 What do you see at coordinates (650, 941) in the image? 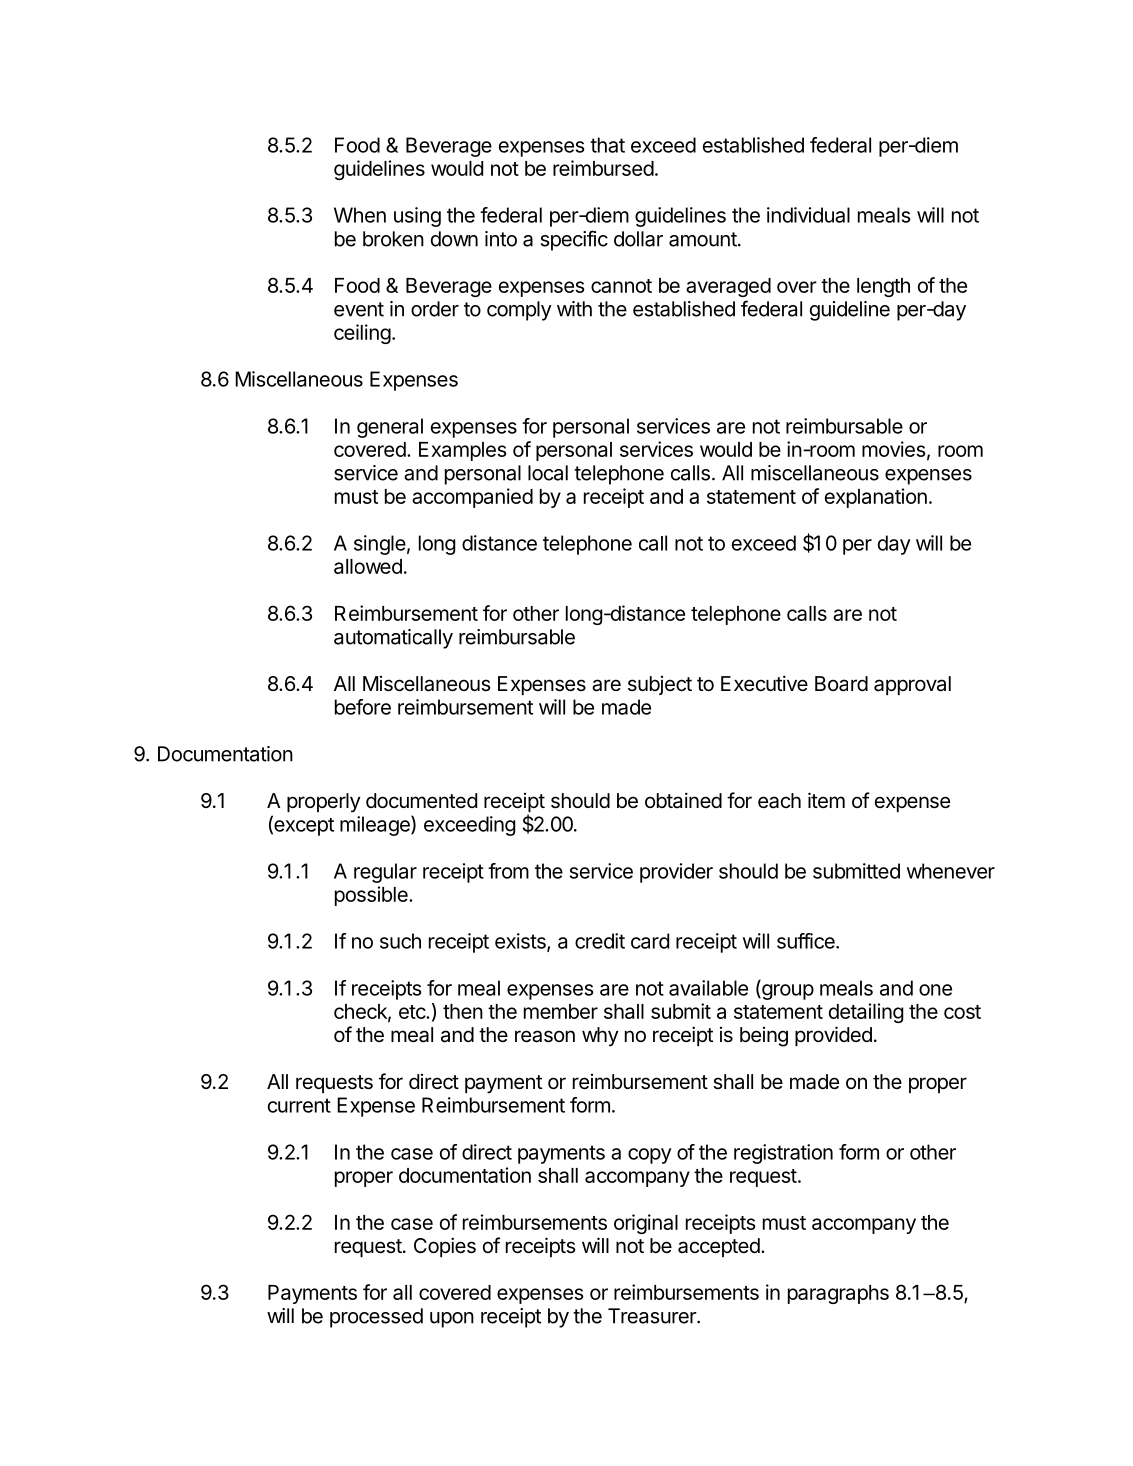
I see `card` at bounding box center [650, 941].
